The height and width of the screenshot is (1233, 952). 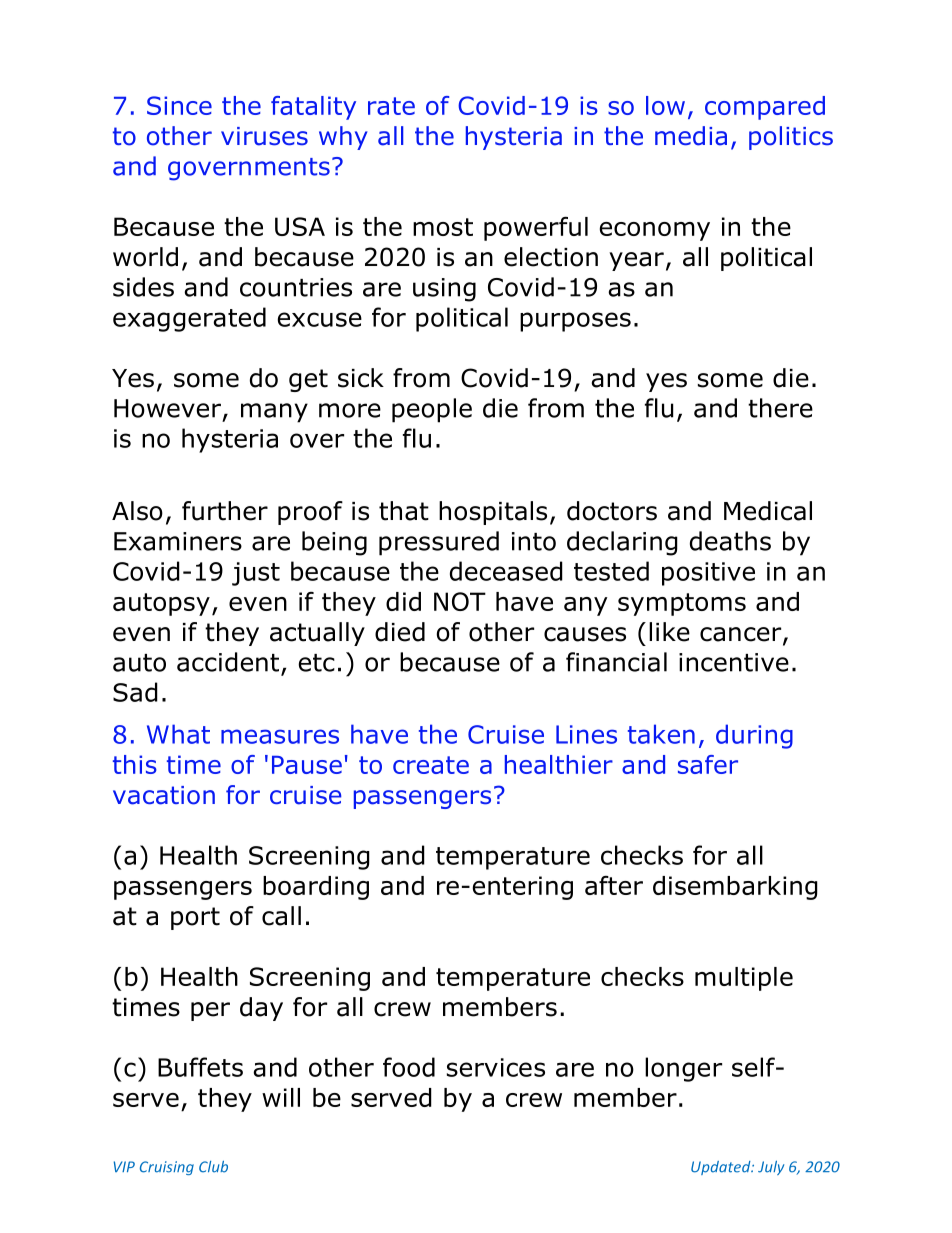 I want to click on media, so click(x=691, y=136).
